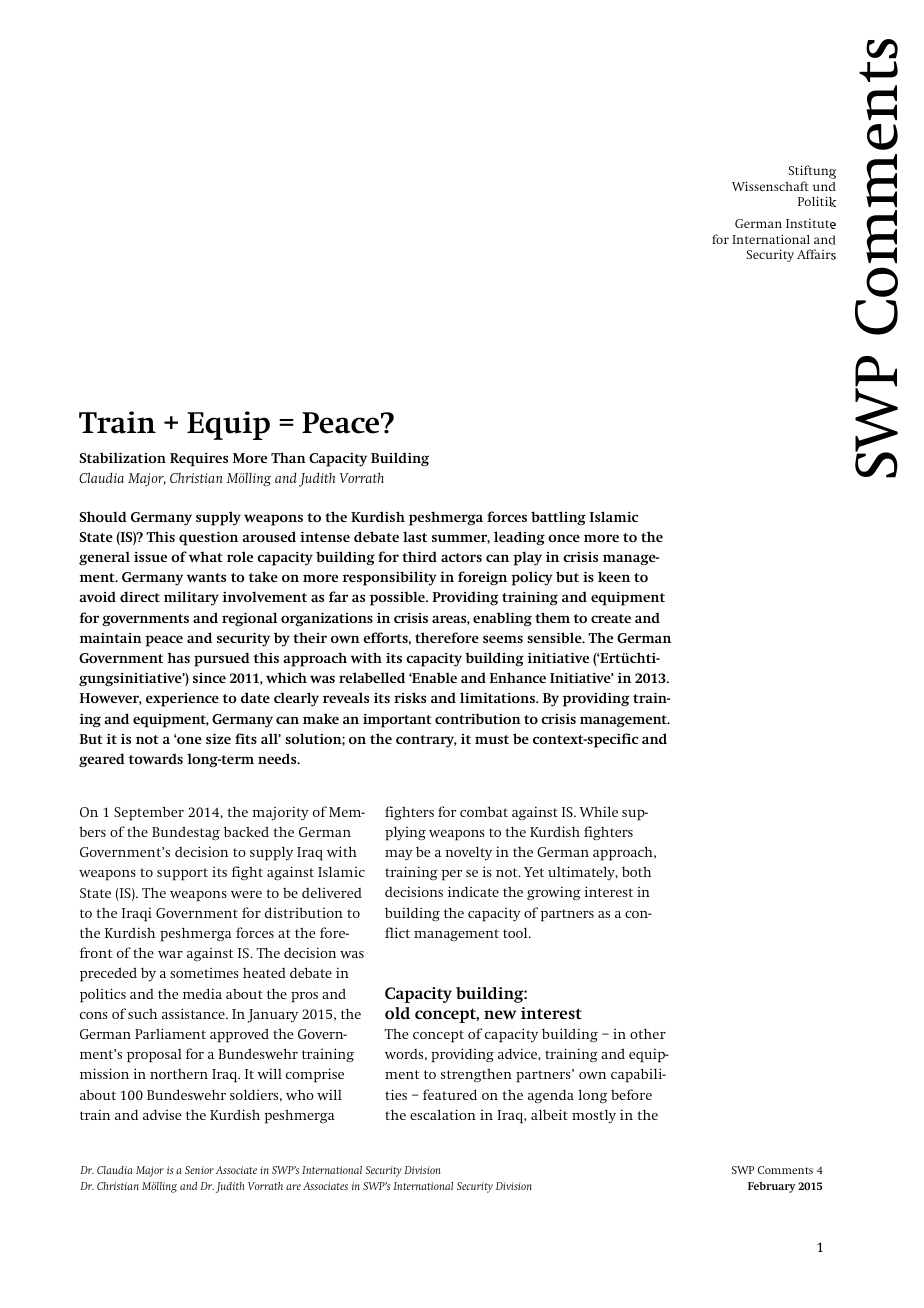  What do you see at coordinates (461, 557) in the screenshot?
I see `actors` at bounding box center [461, 557].
